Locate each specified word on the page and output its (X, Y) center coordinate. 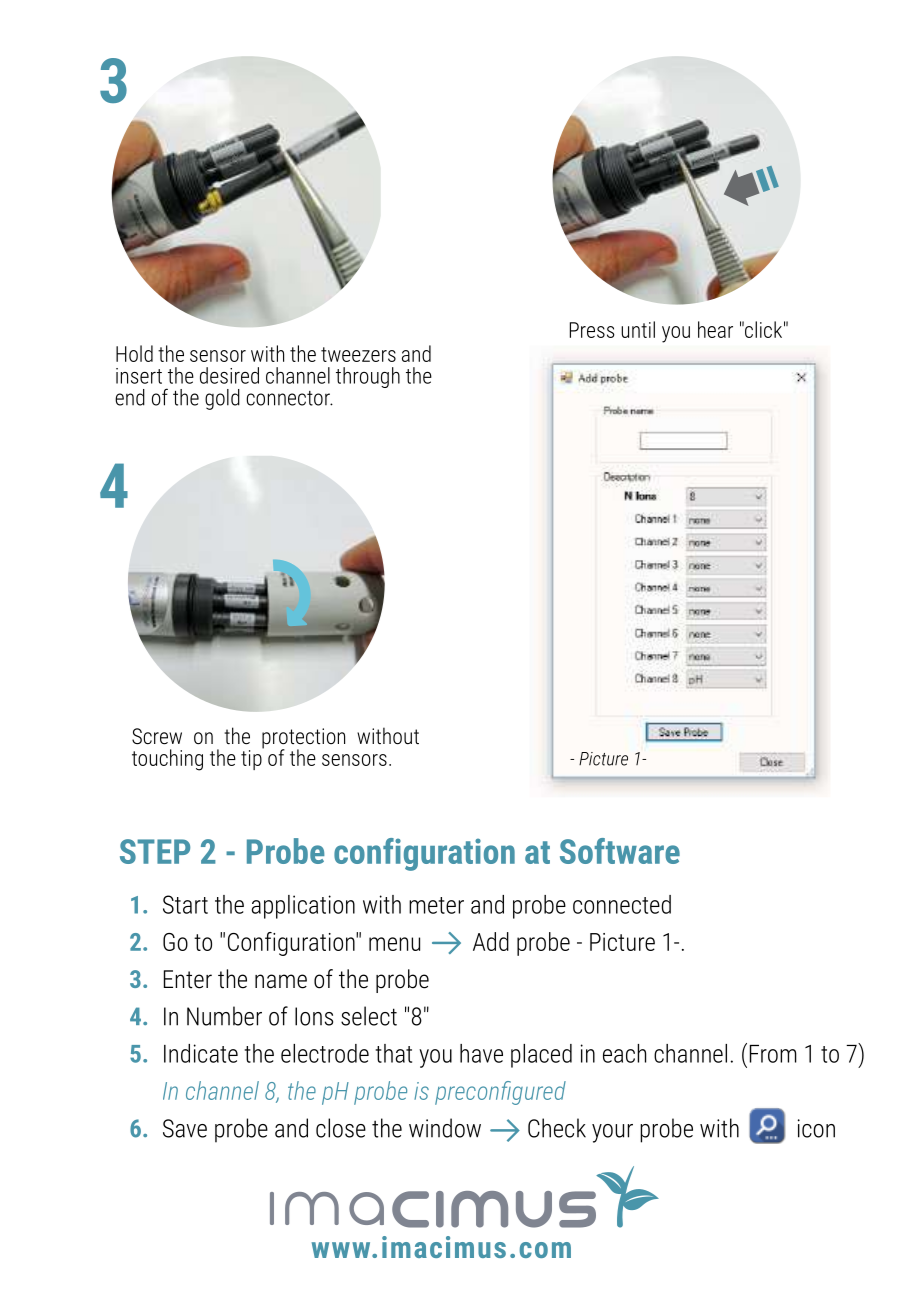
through (368, 377)
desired (229, 375)
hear (715, 329)
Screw (157, 736)
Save (185, 1128)
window (445, 1128)
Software (620, 851)
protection (303, 739)
